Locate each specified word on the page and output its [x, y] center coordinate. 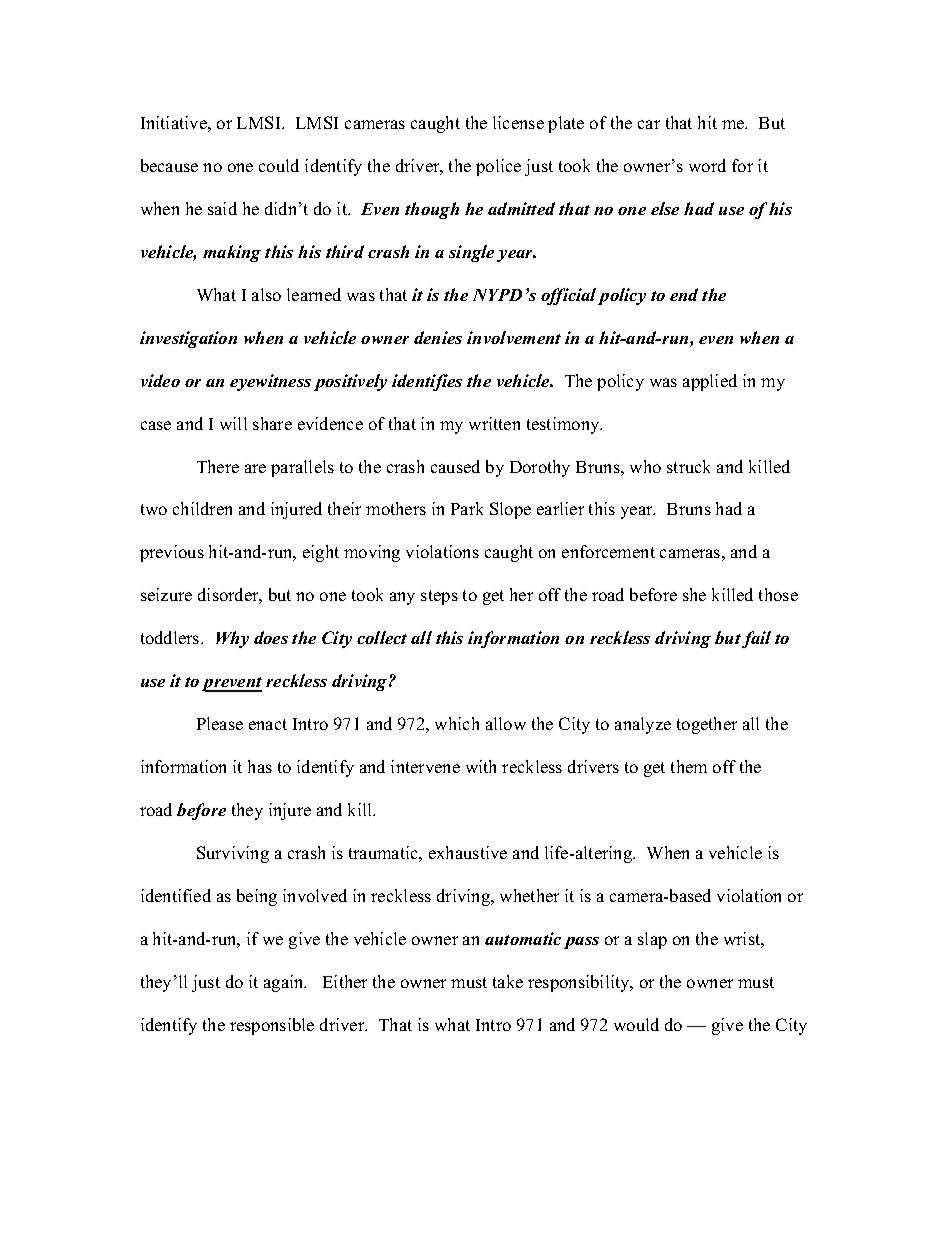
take [508, 981]
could [279, 165]
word [707, 165]
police [498, 167]
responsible [272, 1026]
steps [439, 597]
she [694, 594]
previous [172, 553]
